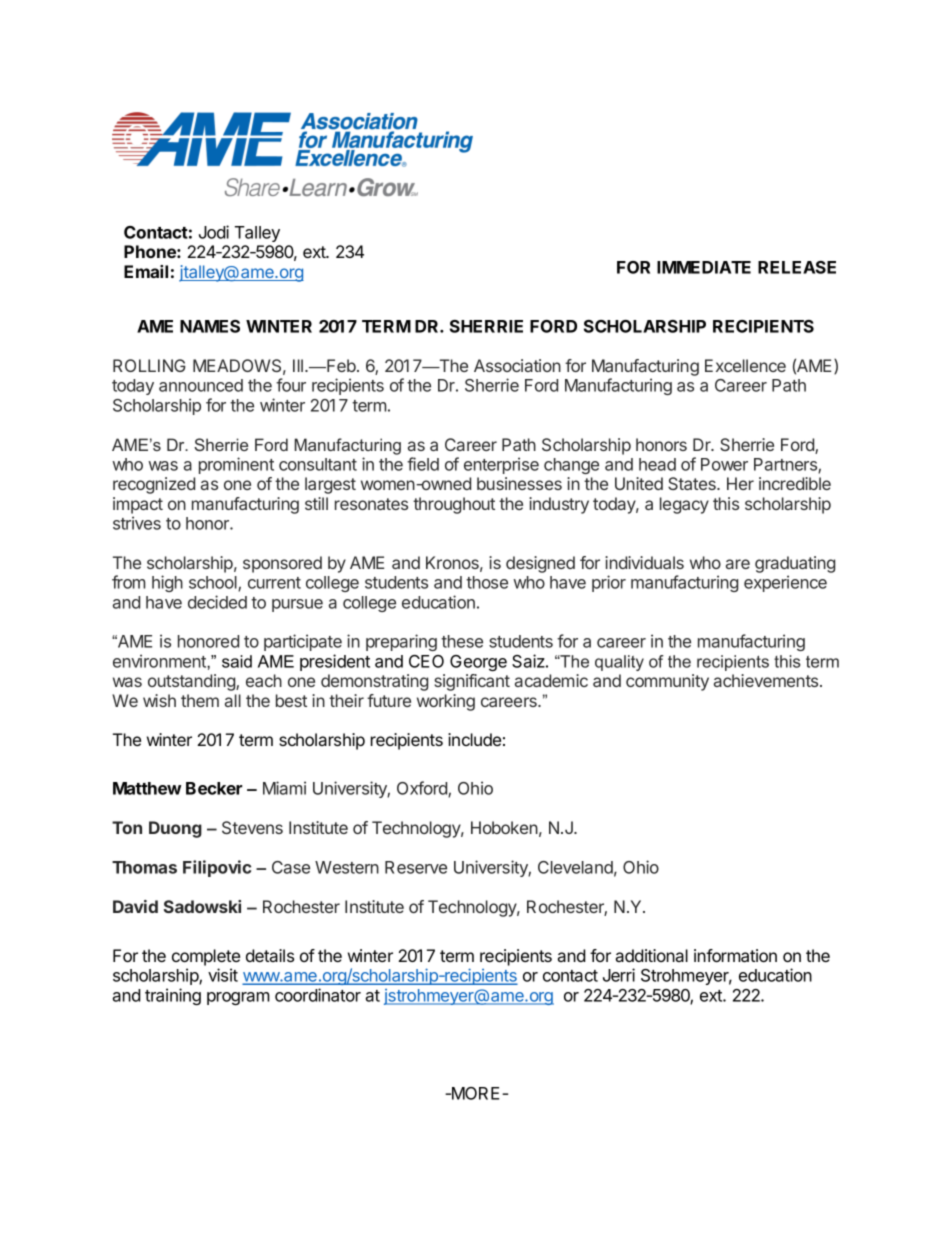 The width and height of the screenshot is (952, 1233). I want to click on achievements, so click(767, 680).
